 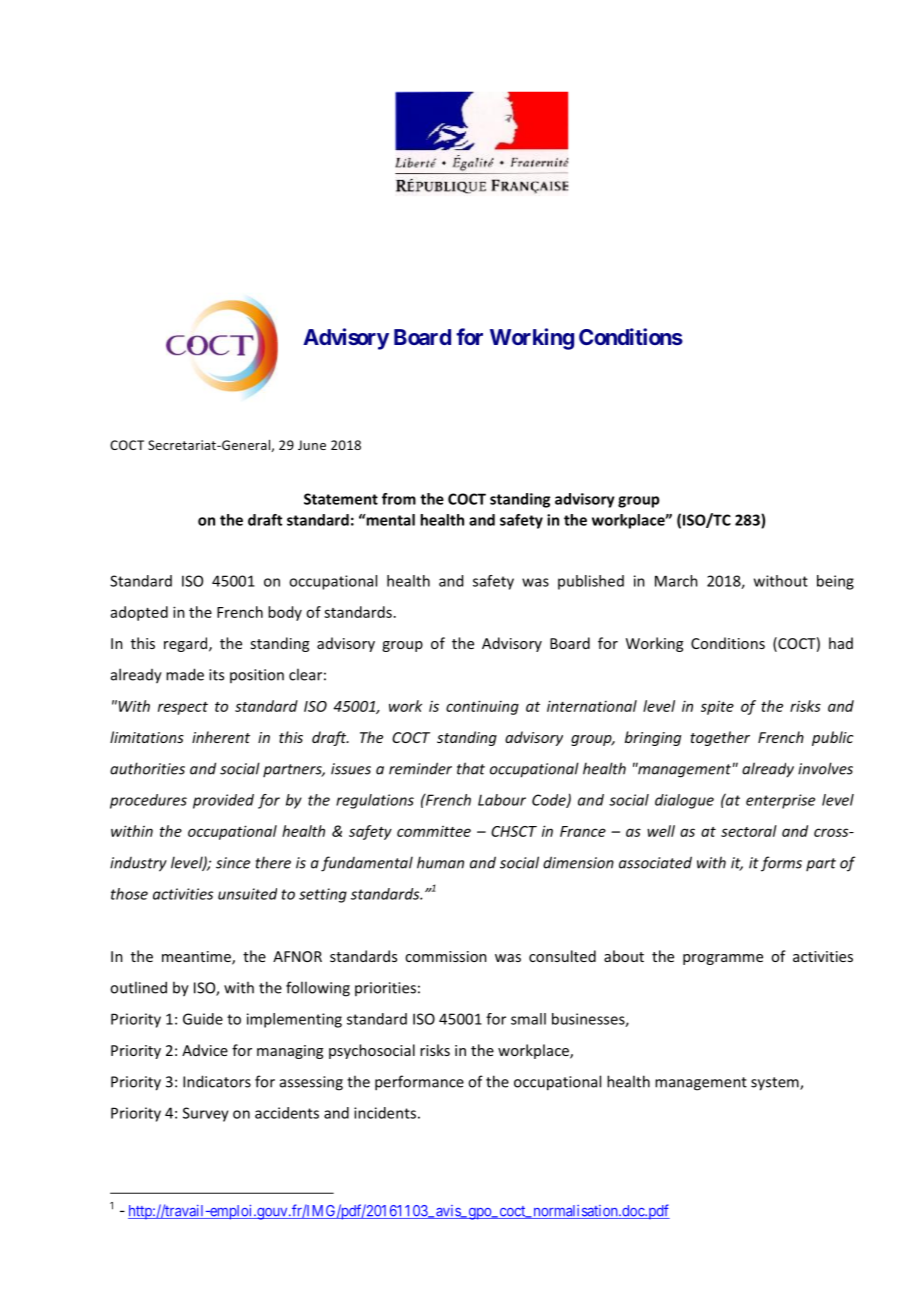 What do you see at coordinates (780, 801) in the image?
I see `enterprise` at bounding box center [780, 801].
